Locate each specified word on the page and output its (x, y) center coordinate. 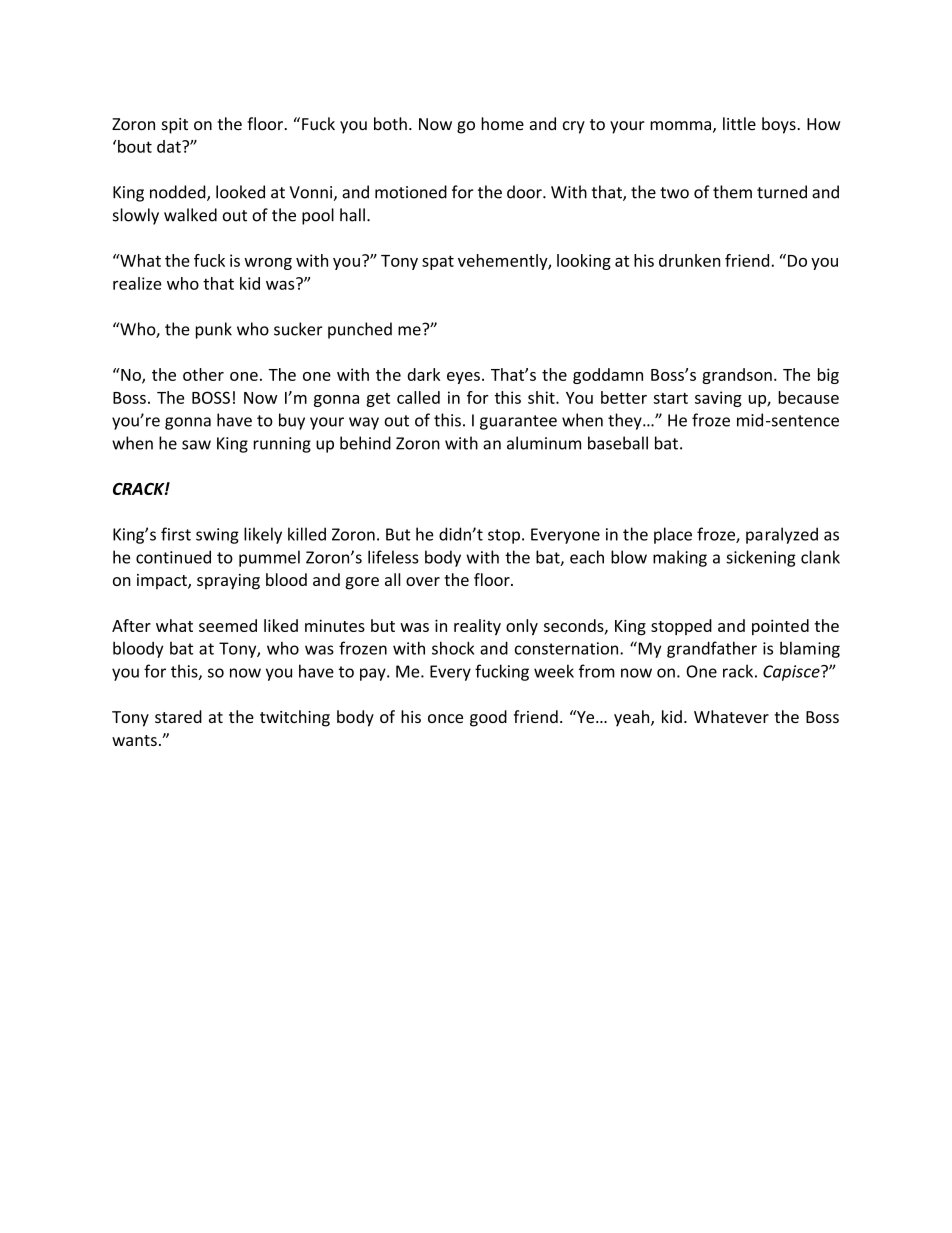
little (739, 123)
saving (718, 399)
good (488, 718)
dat (170, 146)
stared (178, 716)
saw (196, 445)
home (502, 124)
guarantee (518, 422)
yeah (633, 718)
